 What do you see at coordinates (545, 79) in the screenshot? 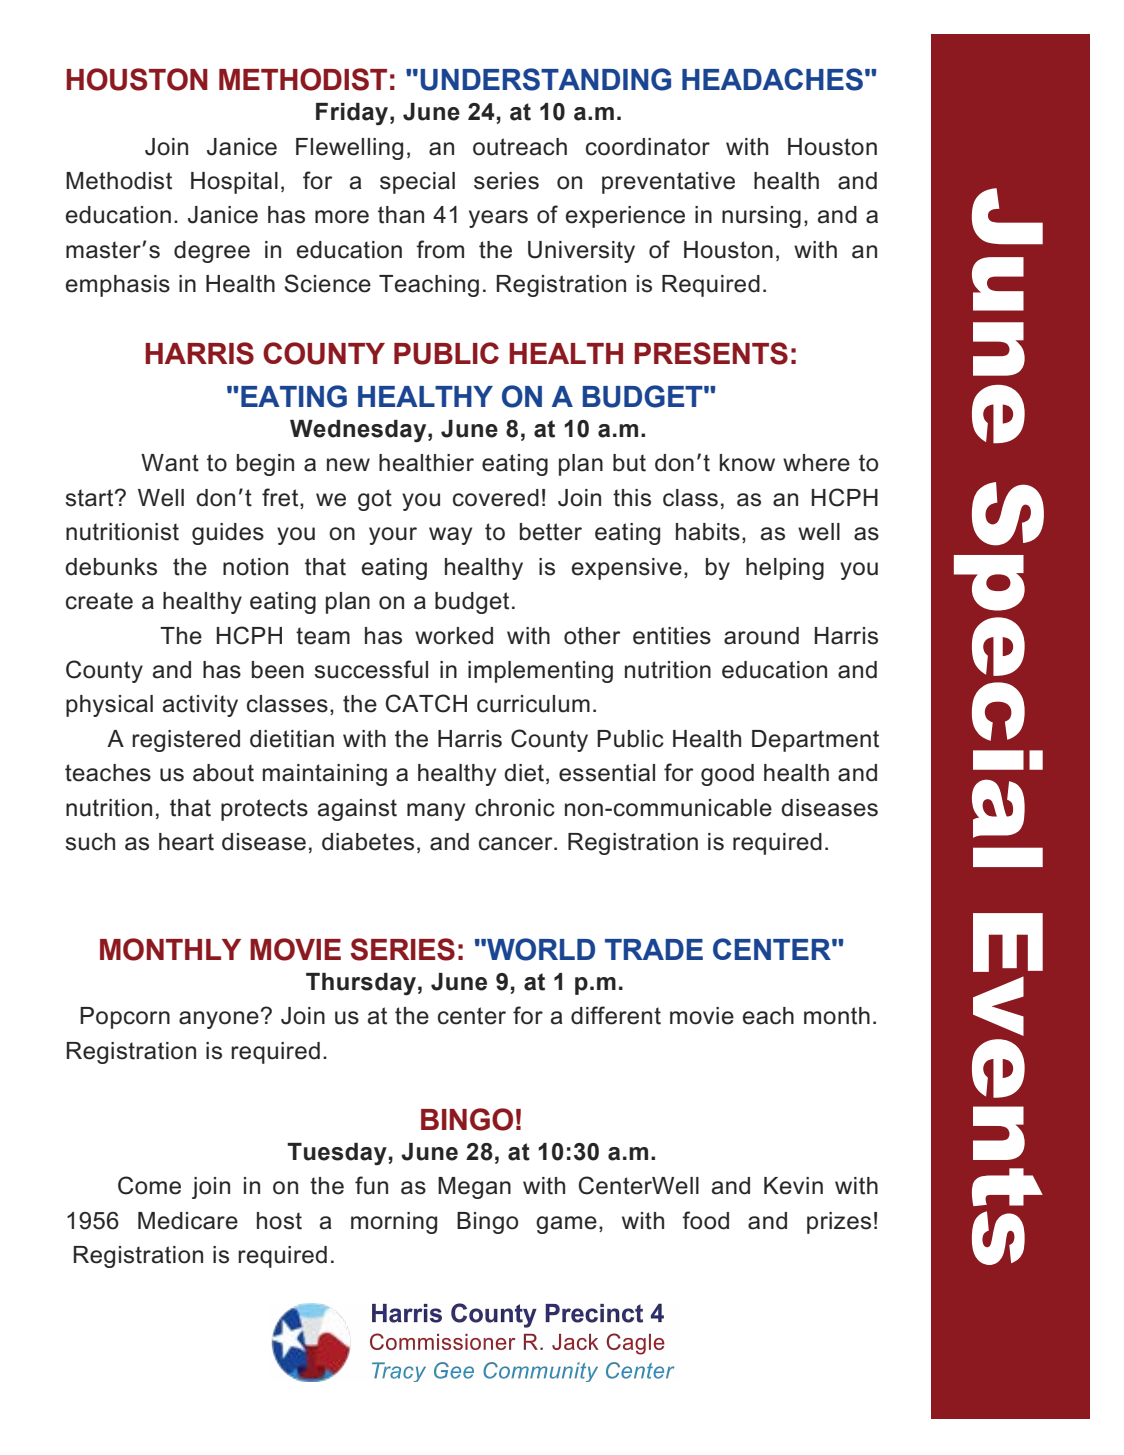
I see `UNDERSTANDING` at bounding box center [545, 79].
